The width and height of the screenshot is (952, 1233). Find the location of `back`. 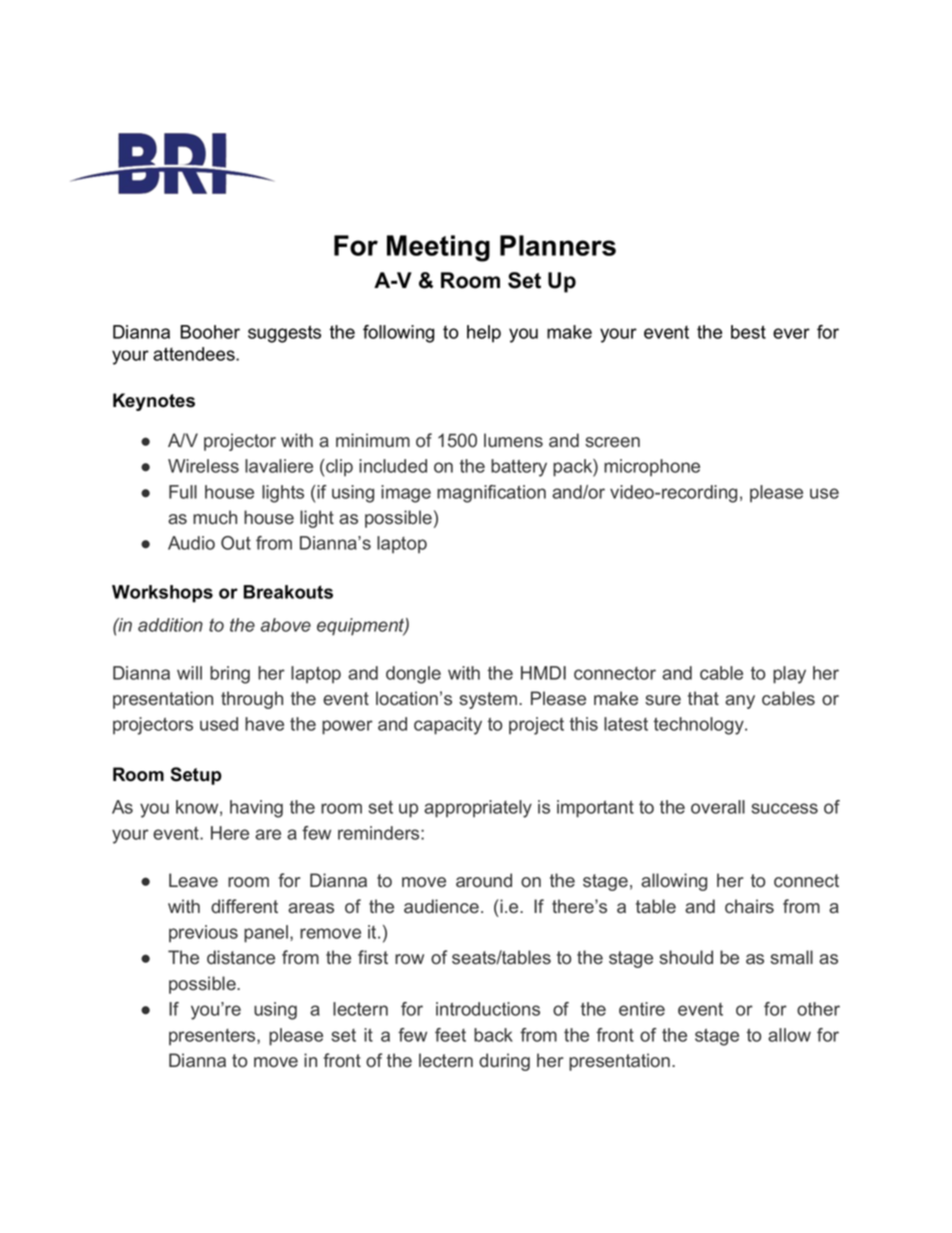

back is located at coordinates (493, 1035).
